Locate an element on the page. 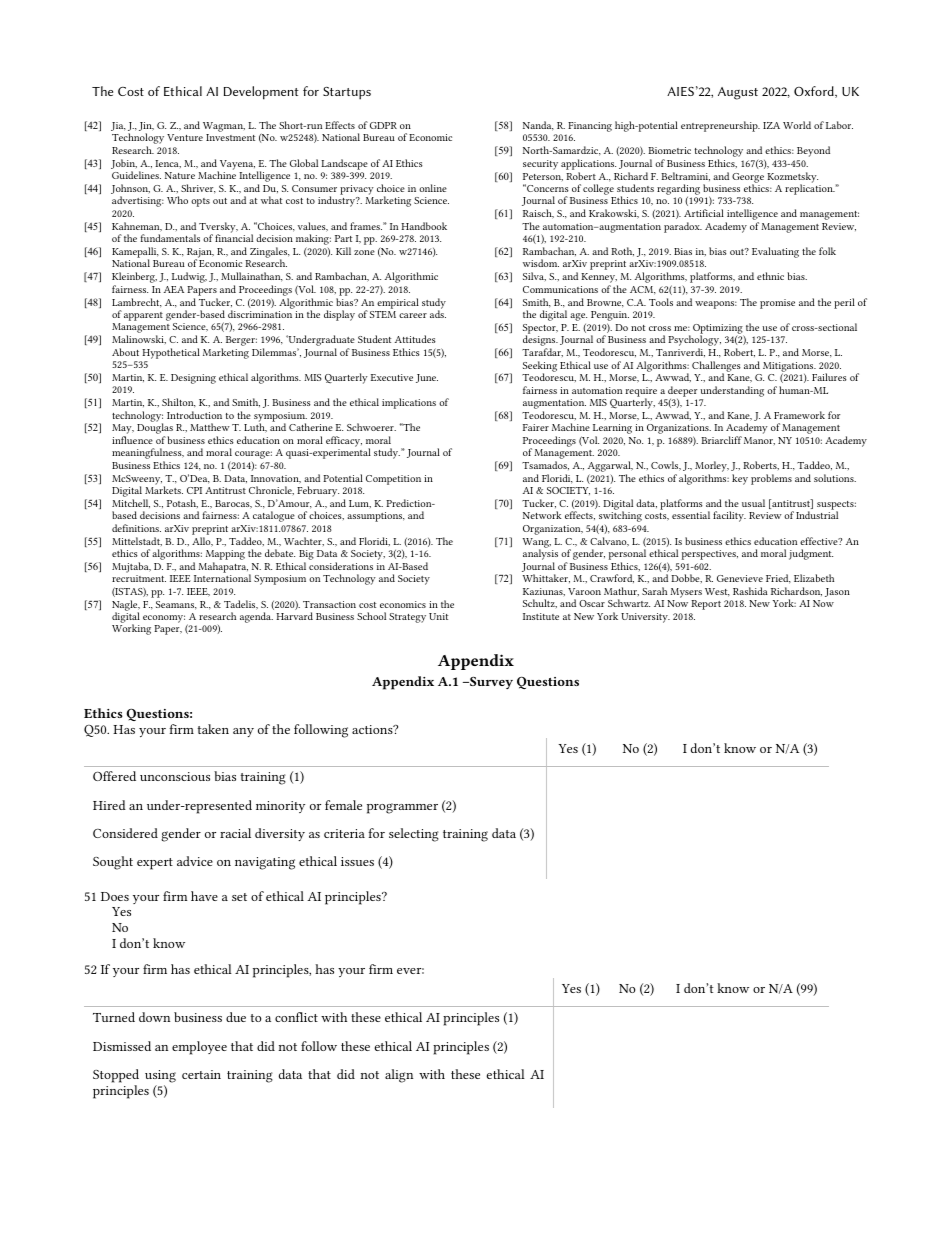 The height and width of the image is (1233, 952). Framework is located at coordinates (799, 415).
